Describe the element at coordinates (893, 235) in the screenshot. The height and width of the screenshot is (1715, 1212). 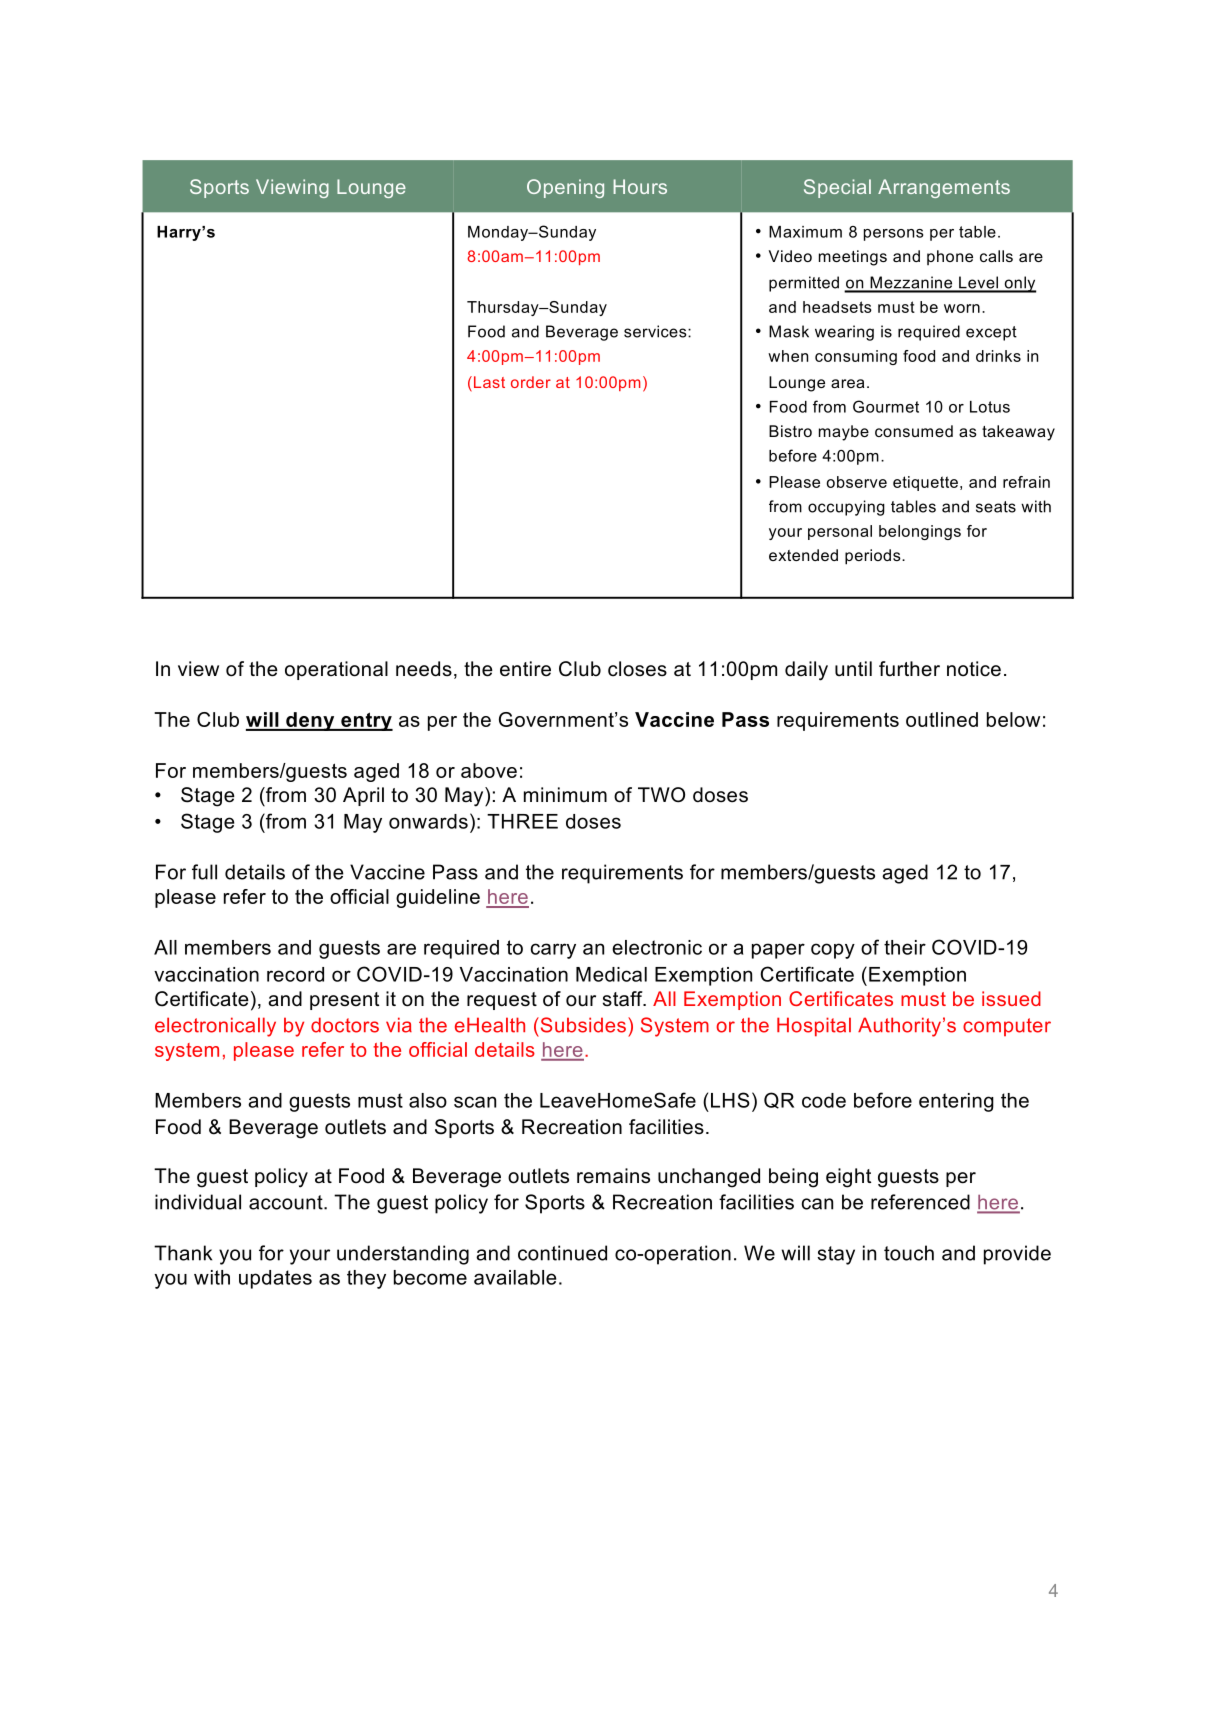
I see `persons` at that location.
